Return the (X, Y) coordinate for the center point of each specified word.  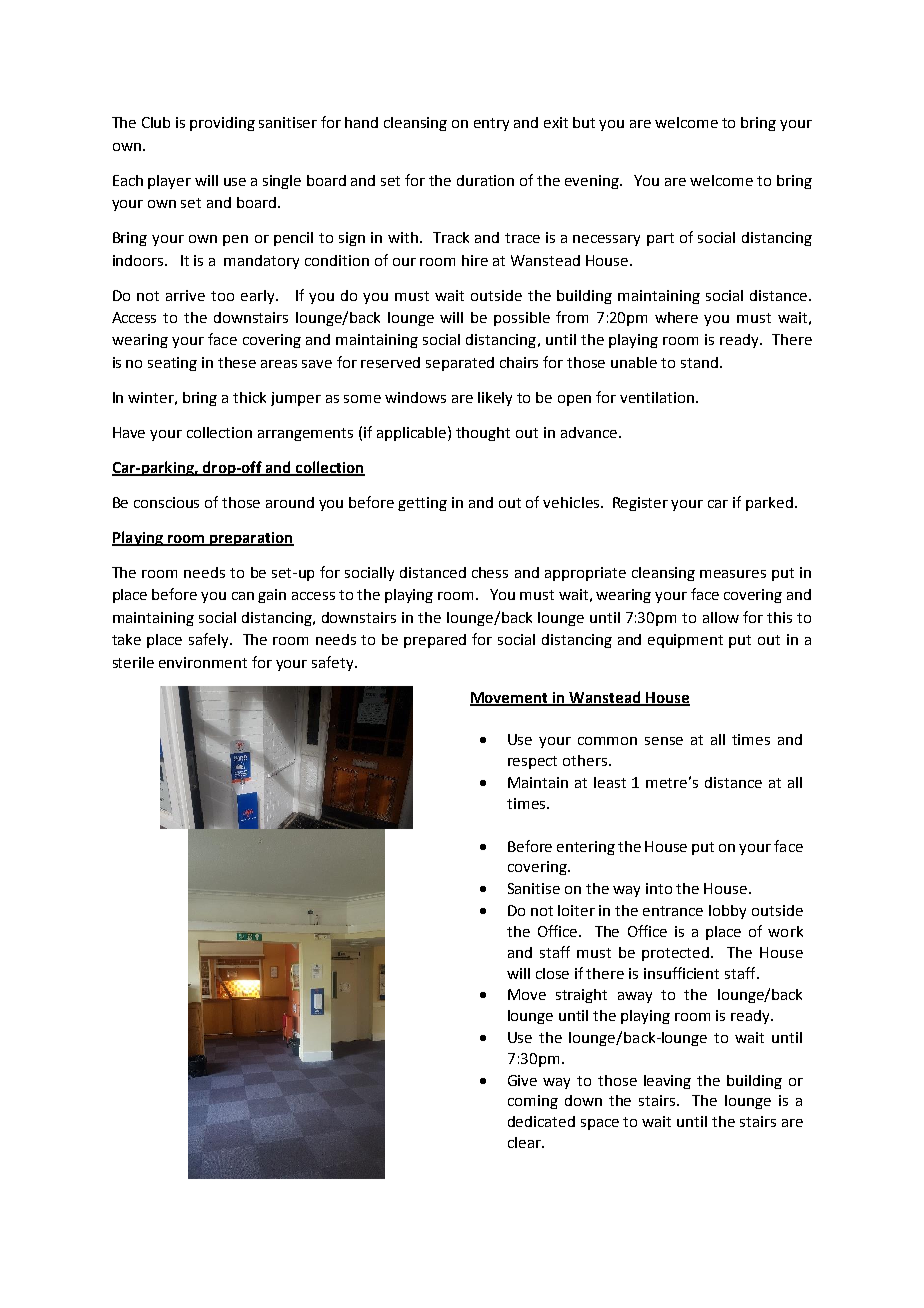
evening (593, 182)
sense (664, 741)
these (237, 362)
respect (532, 762)
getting (422, 504)
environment (203, 662)
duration (485, 180)
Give (522, 1080)
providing (222, 124)
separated (460, 364)
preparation (251, 539)
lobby (727, 912)
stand (701, 362)
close (552, 973)
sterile (133, 662)
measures (733, 574)
